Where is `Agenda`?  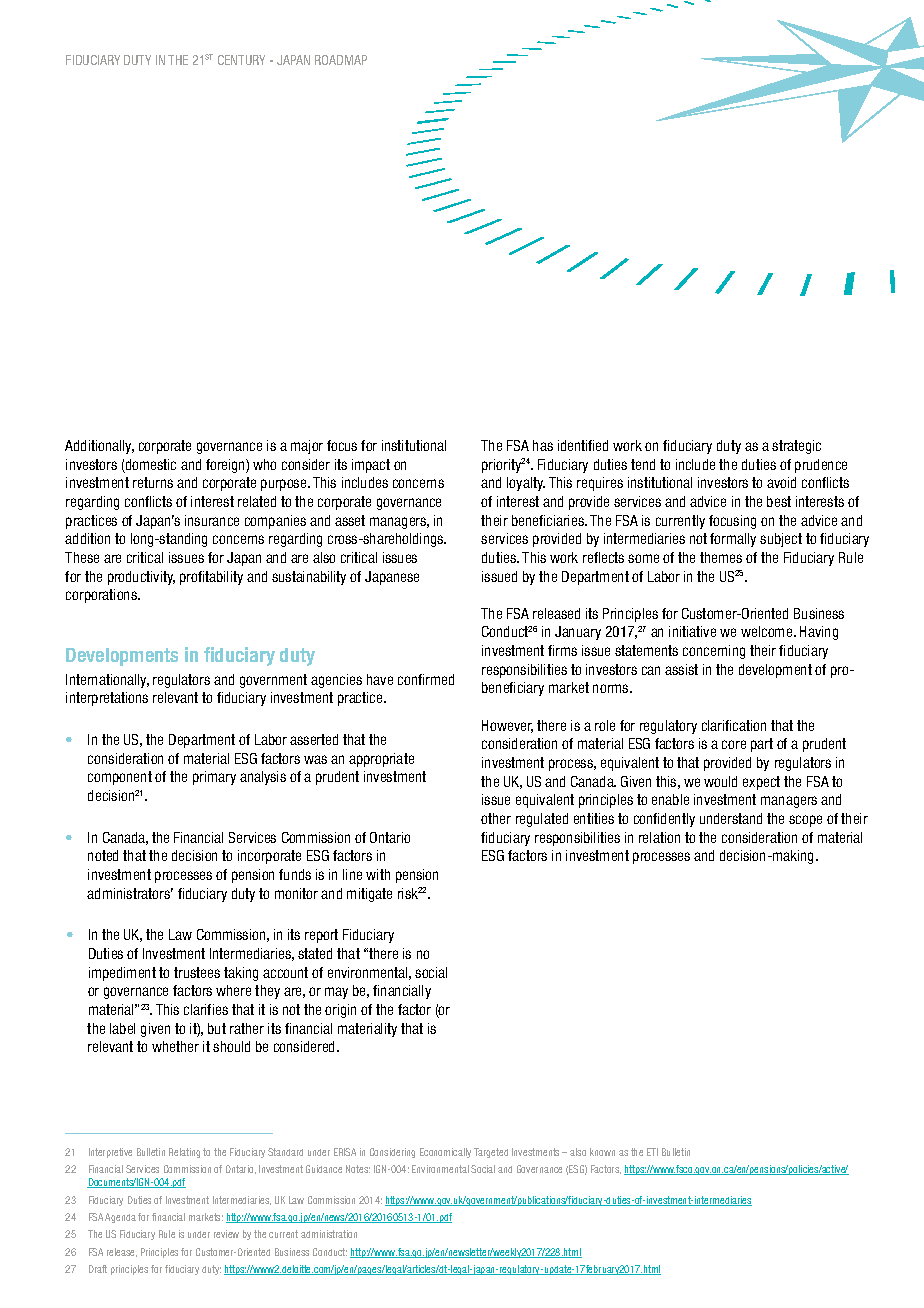 Agenda is located at coordinates (120, 1218).
